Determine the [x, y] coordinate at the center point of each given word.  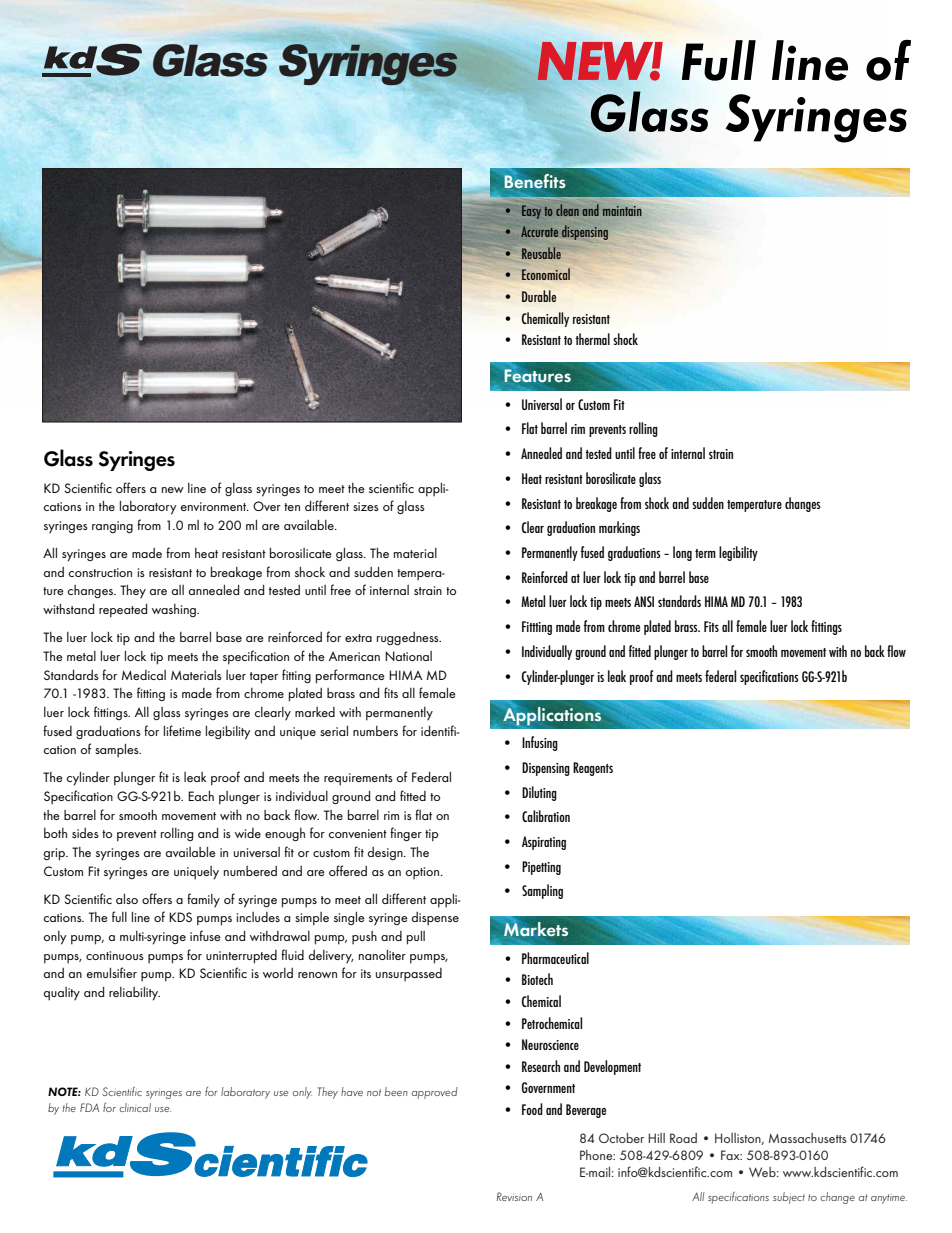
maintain [622, 211]
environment [214, 506]
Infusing [540, 743]
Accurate [539, 231]
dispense [435, 918]
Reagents [593, 769]
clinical [135, 1107]
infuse [205, 935]
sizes [366, 506]
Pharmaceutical [555, 958]
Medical [144, 675]
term [705, 553]
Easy [531, 212]
